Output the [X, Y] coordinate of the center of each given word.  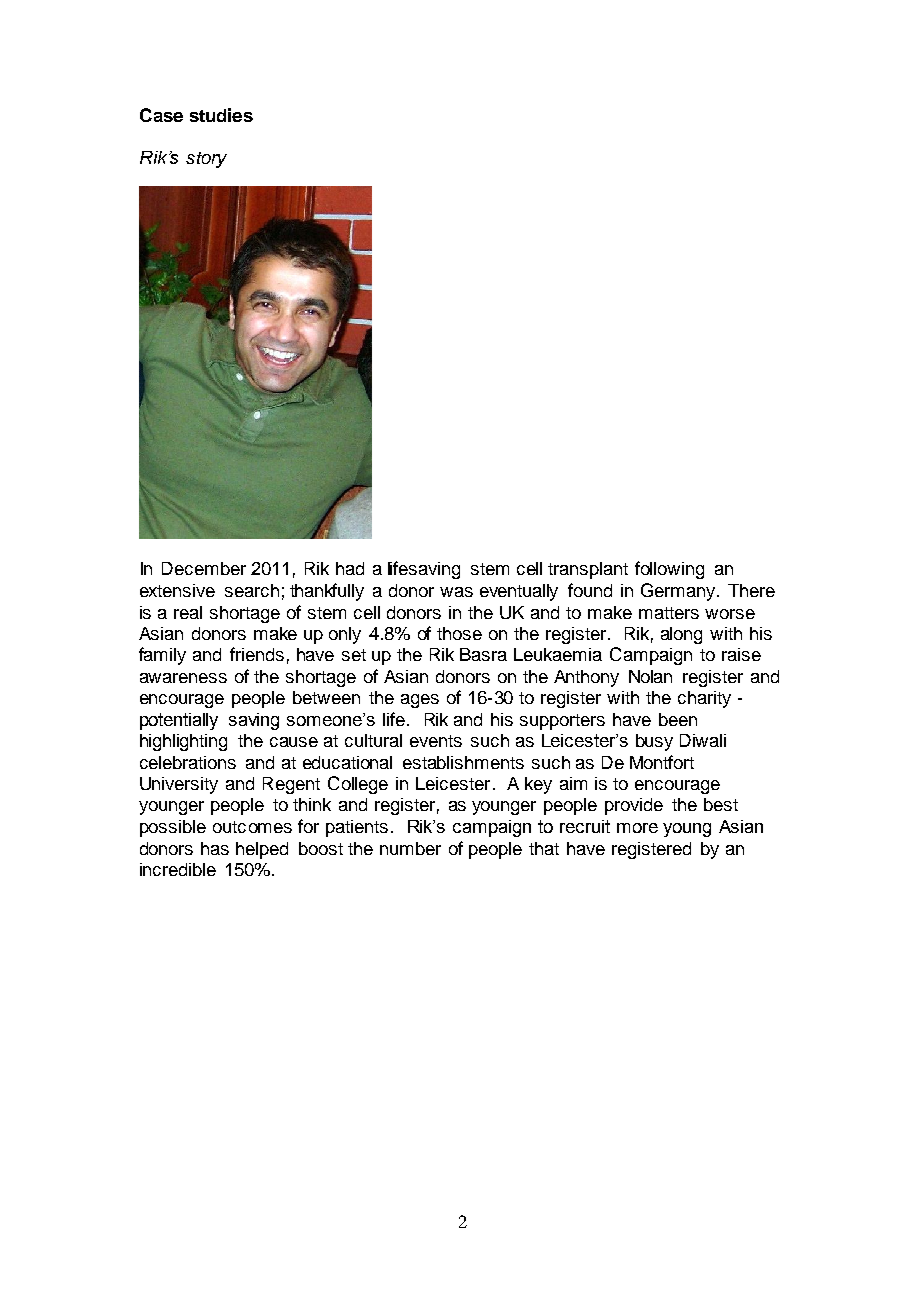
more [637, 828]
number [410, 848]
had [350, 568]
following [669, 570]
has [215, 848]
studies [221, 115]
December [204, 568]
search [252, 590]
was [456, 592]
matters [669, 613]
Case [161, 115]
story [206, 160]
